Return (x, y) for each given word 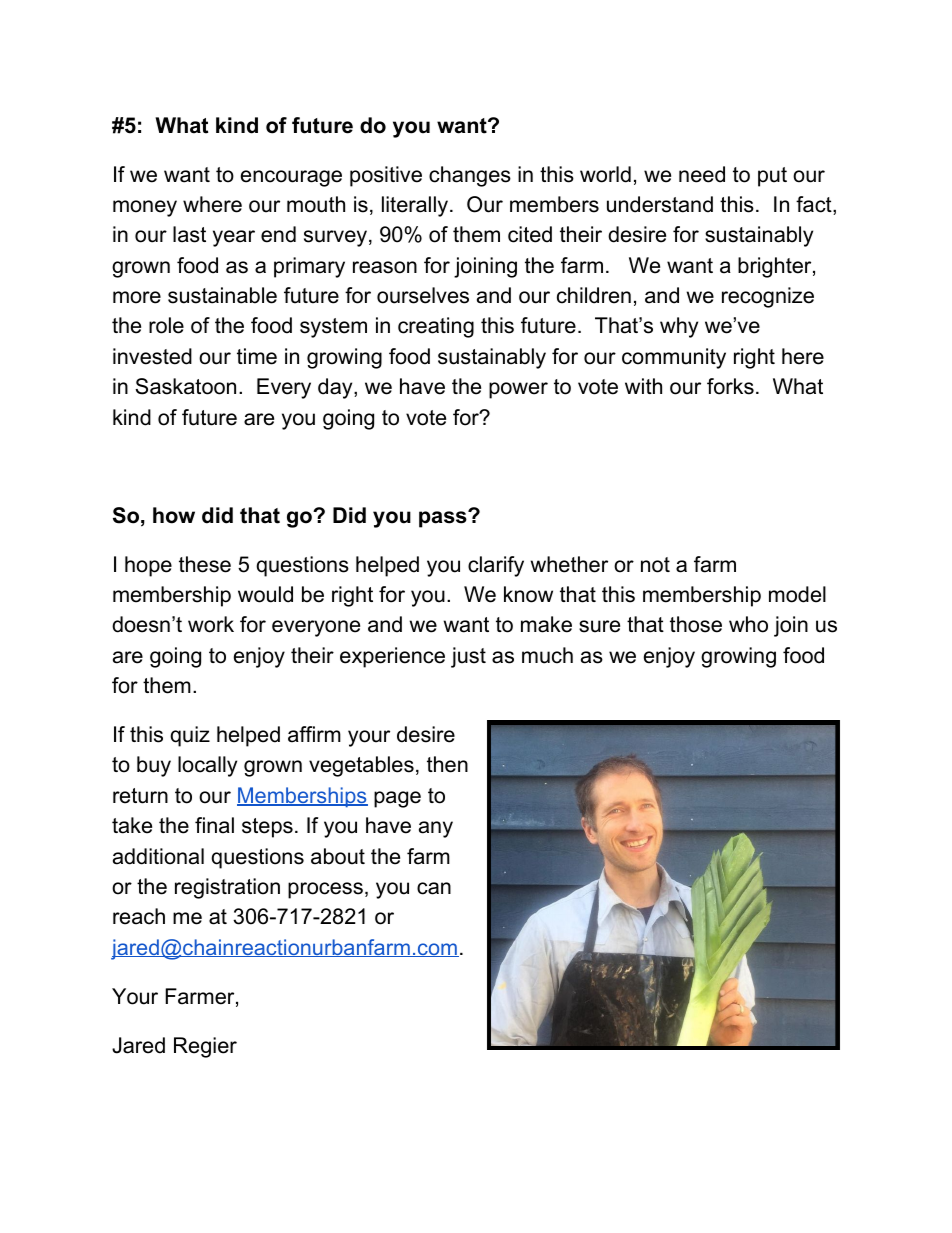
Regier (205, 1047)
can (434, 888)
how (174, 515)
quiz (190, 736)
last (189, 234)
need (702, 174)
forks (730, 386)
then (447, 764)
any (436, 829)
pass (444, 519)
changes (470, 176)
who (748, 624)
